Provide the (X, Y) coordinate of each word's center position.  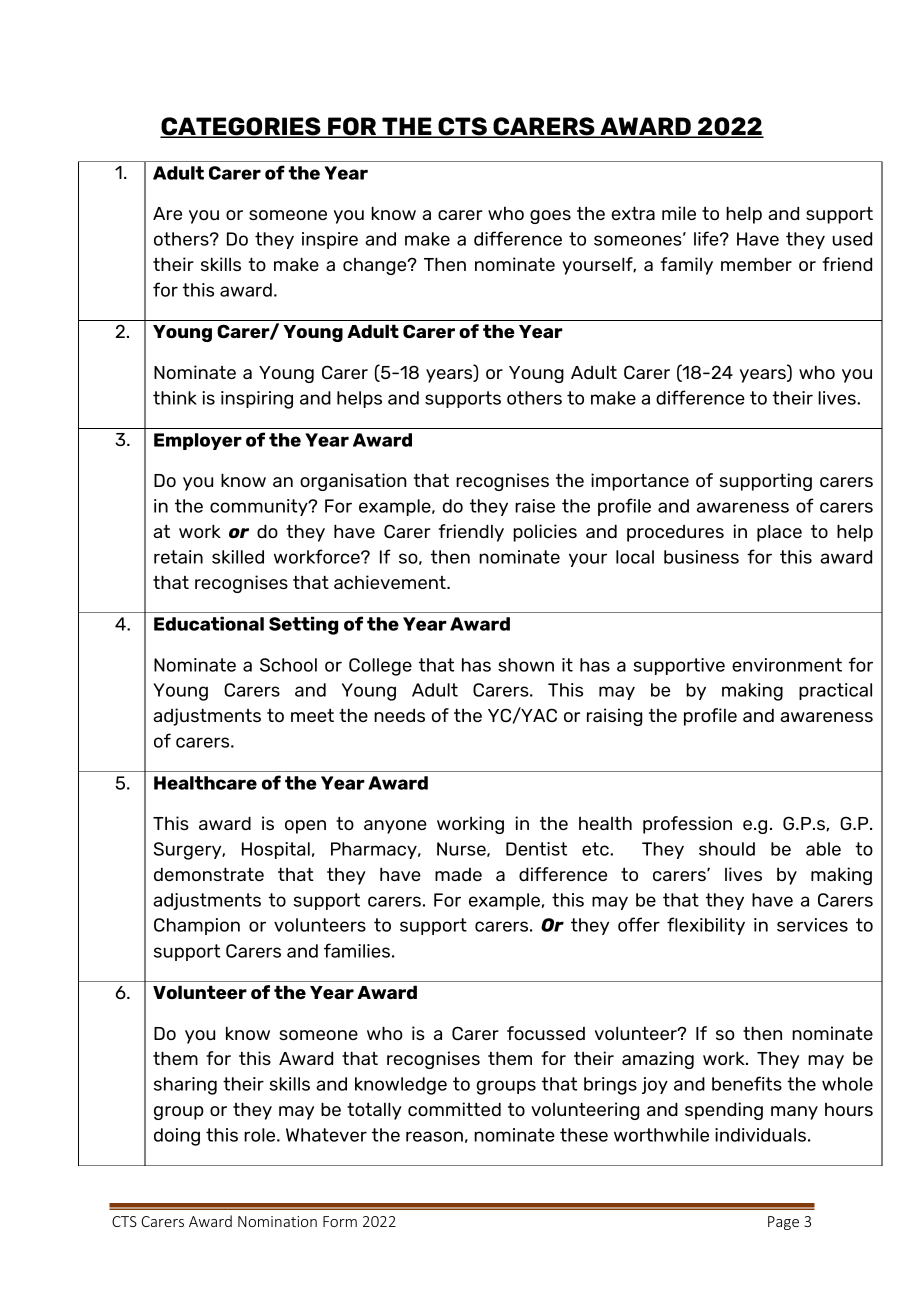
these (584, 1135)
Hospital (276, 850)
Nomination (277, 1221)
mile (679, 213)
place (779, 533)
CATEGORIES (241, 127)
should (727, 849)
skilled (238, 557)
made (458, 874)
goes (550, 217)
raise (535, 506)
